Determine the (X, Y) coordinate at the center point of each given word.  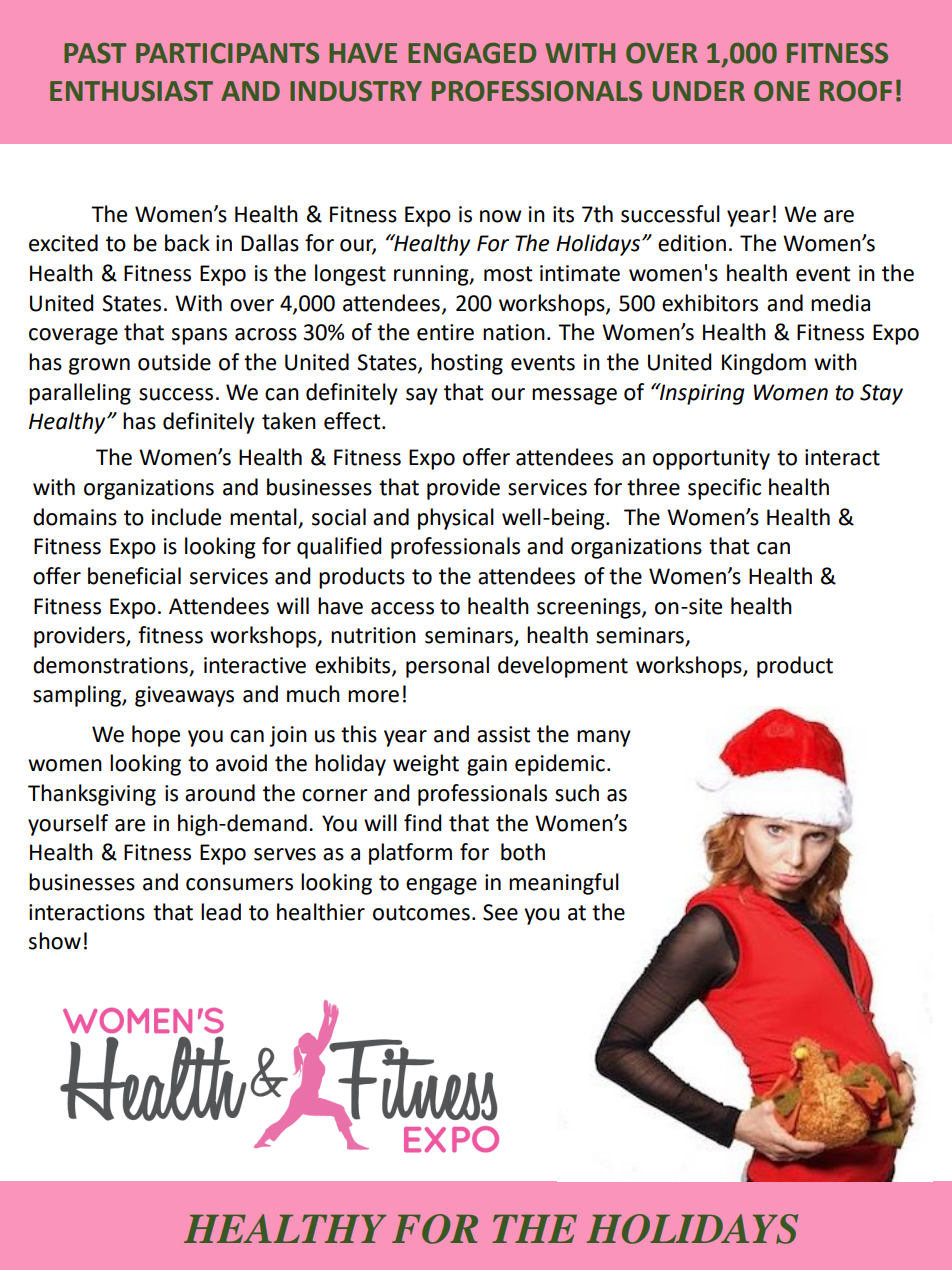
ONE (782, 91)
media (840, 303)
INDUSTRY (356, 91)
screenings (590, 608)
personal (447, 667)
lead (221, 912)
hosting (467, 364)
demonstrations (110, 665)
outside (174, 362)
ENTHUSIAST (131, 91)
